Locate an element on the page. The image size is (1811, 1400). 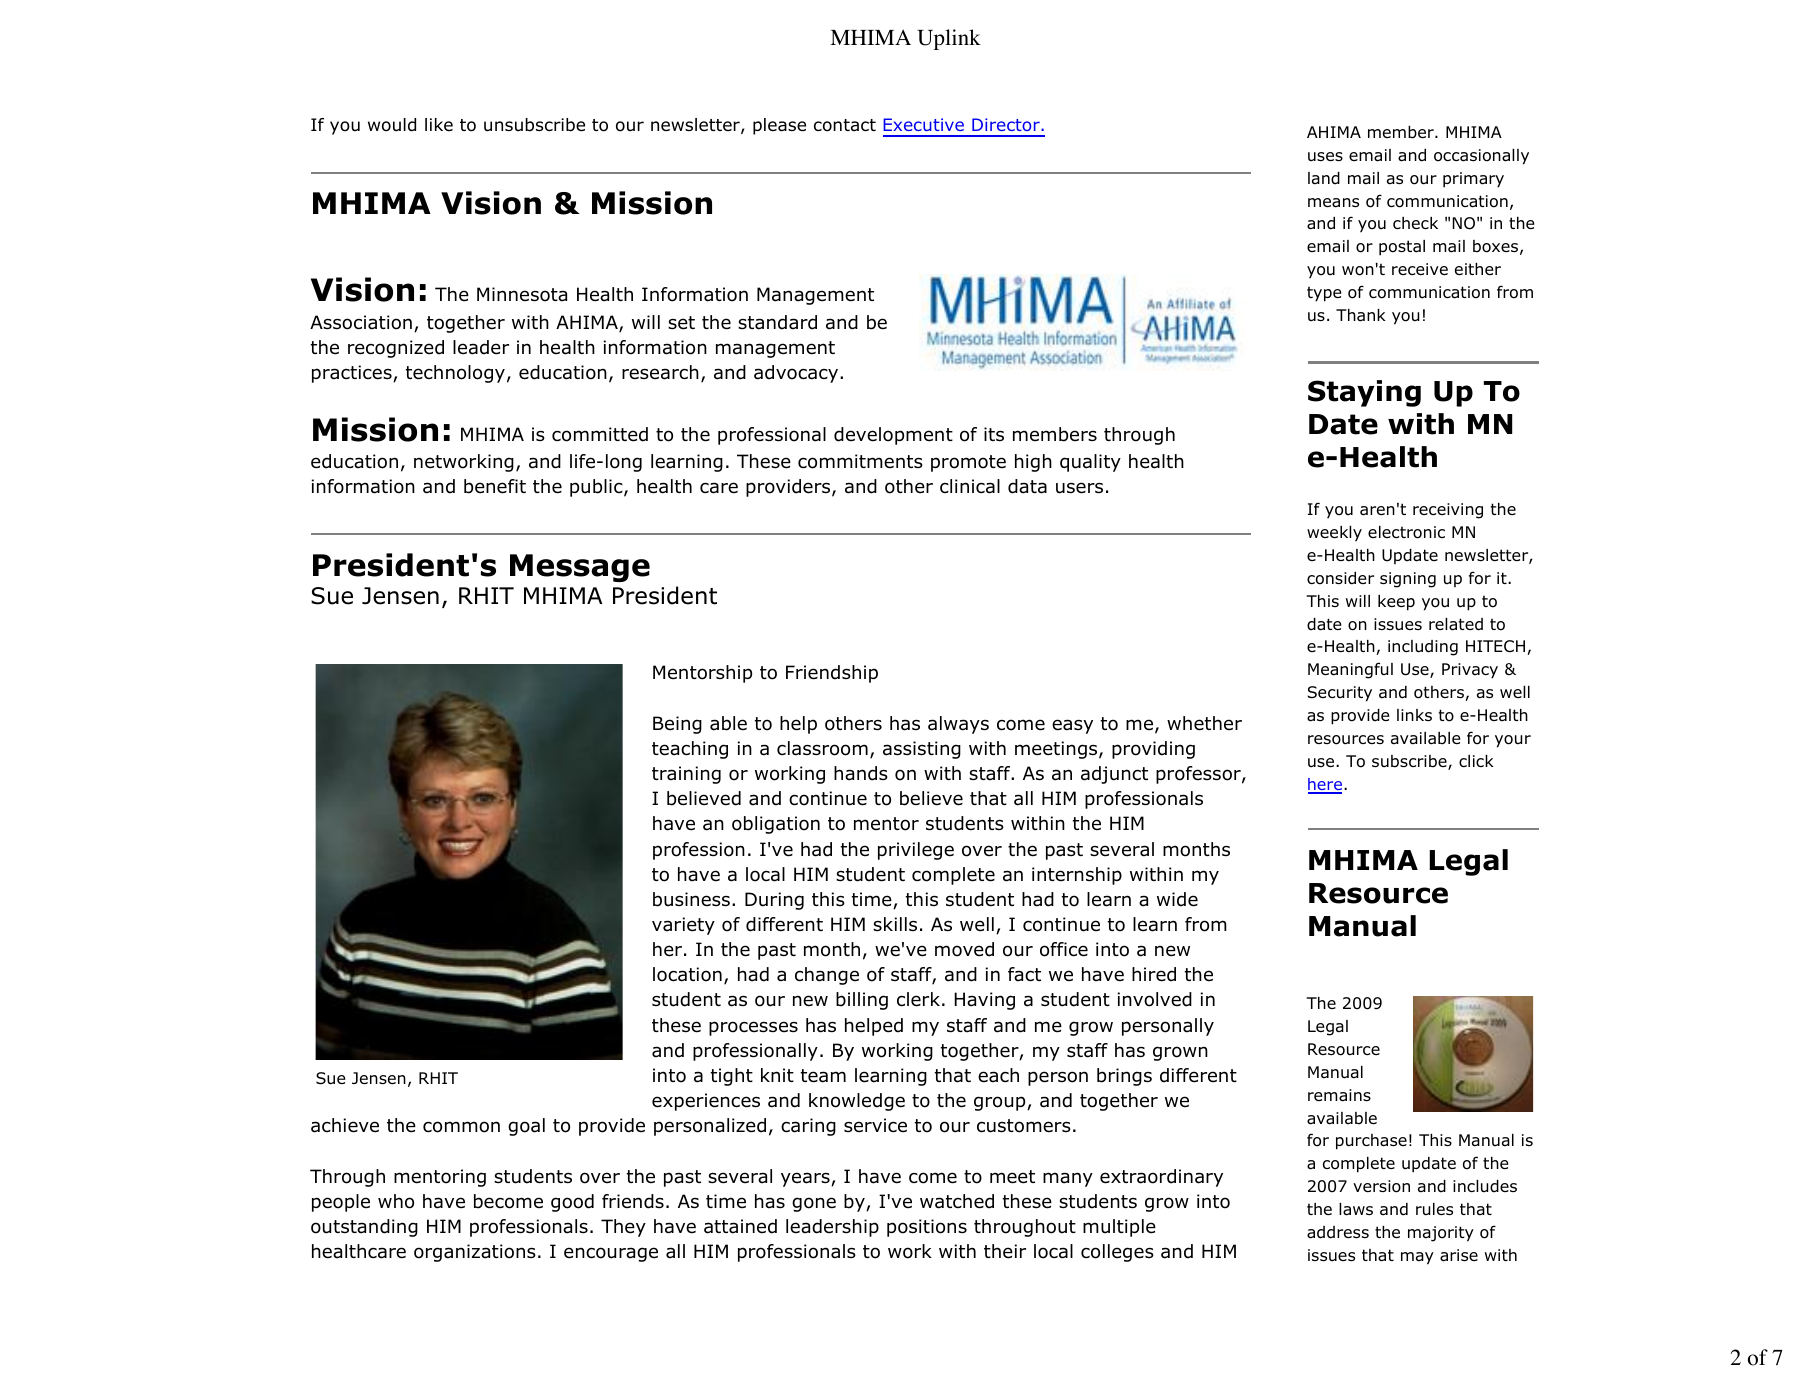
privilege is located at coordinates (916, 851).
